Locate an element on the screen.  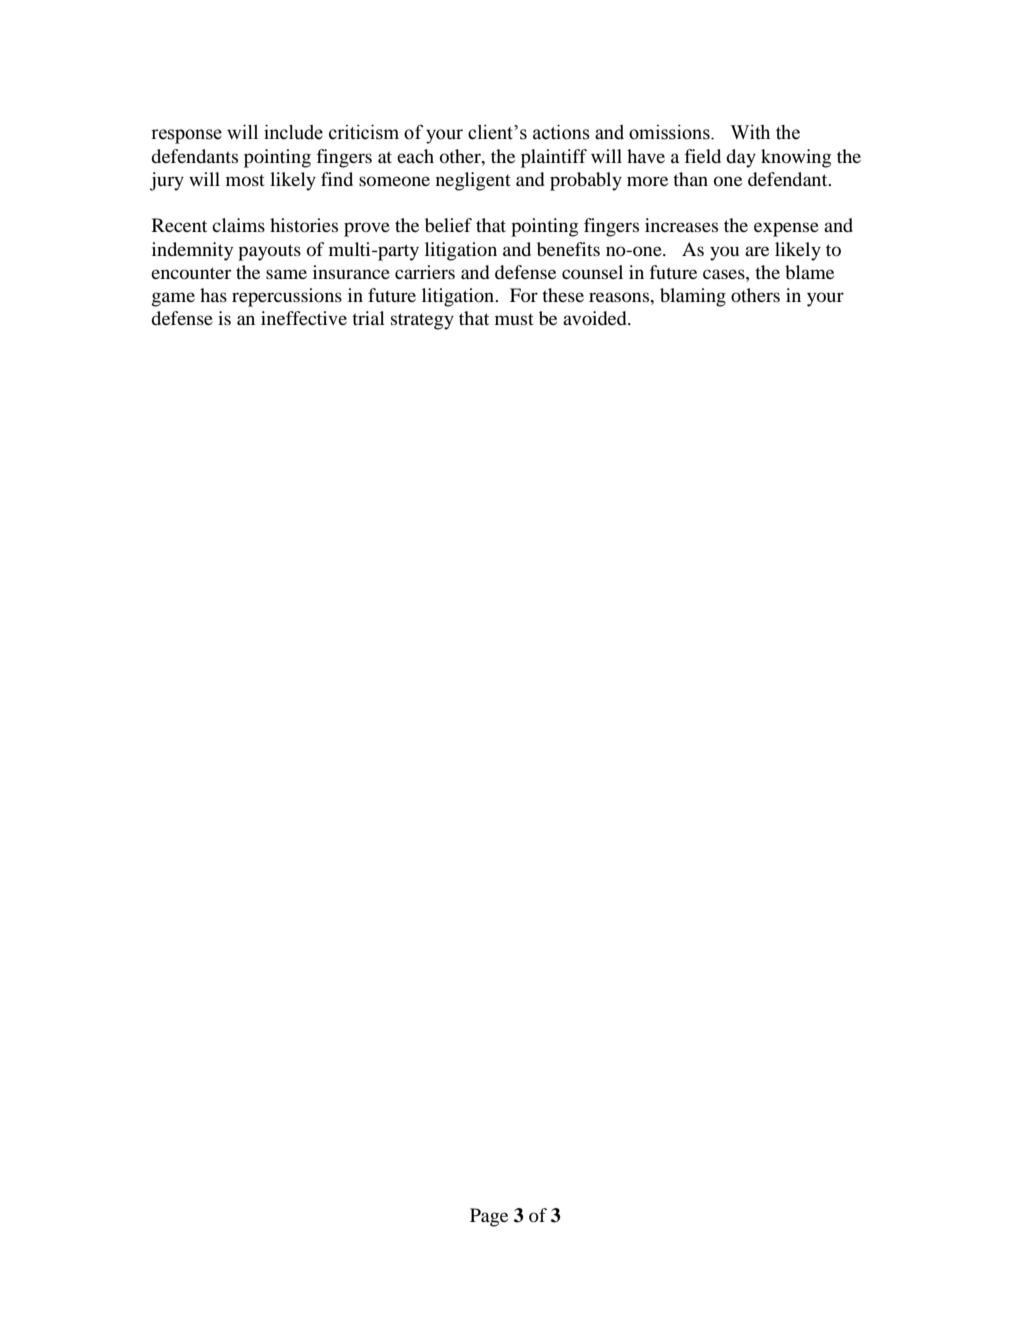
strategy is located at coordinates (422, 321).
